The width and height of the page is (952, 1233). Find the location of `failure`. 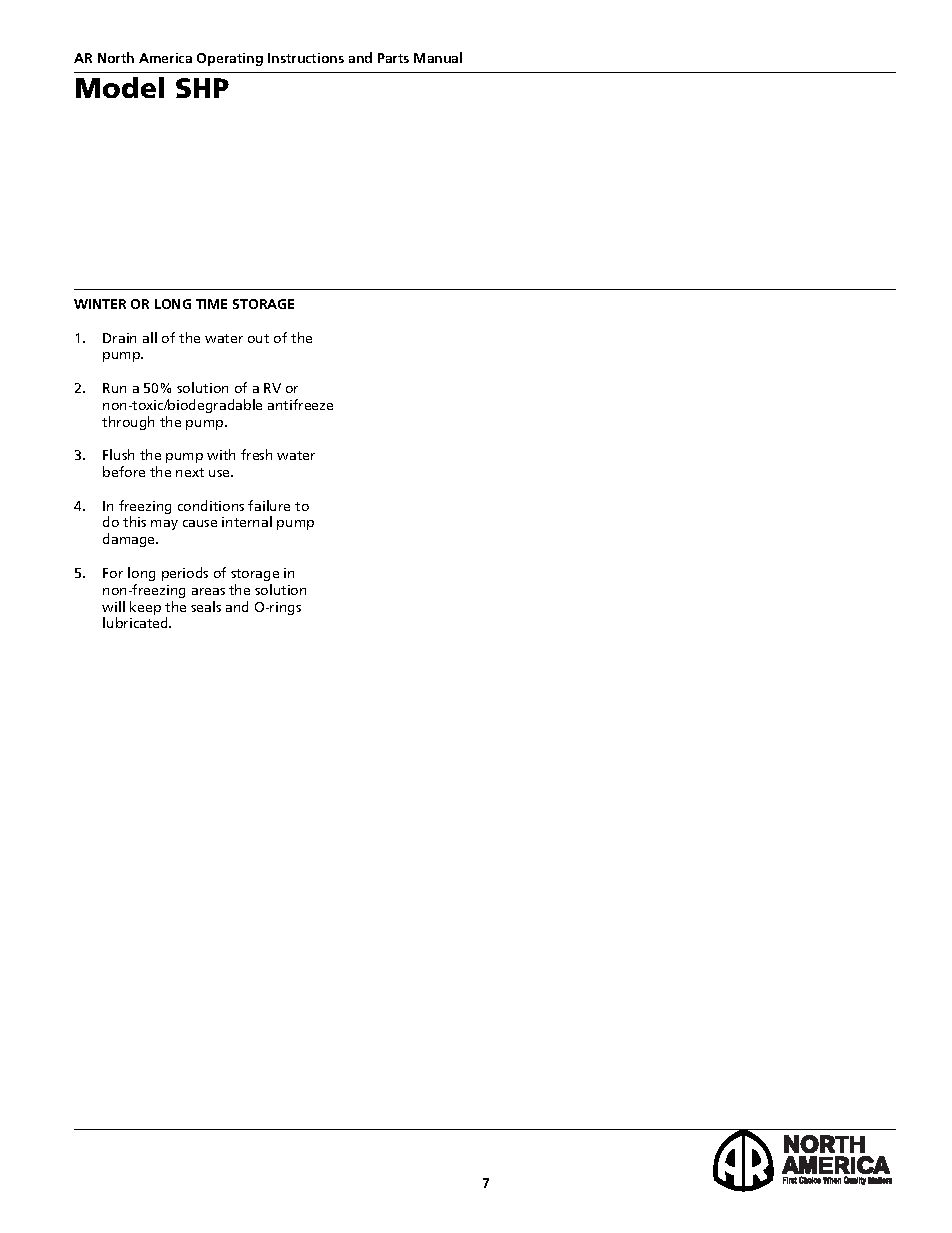

failure is located at coordinates (269, 505).
